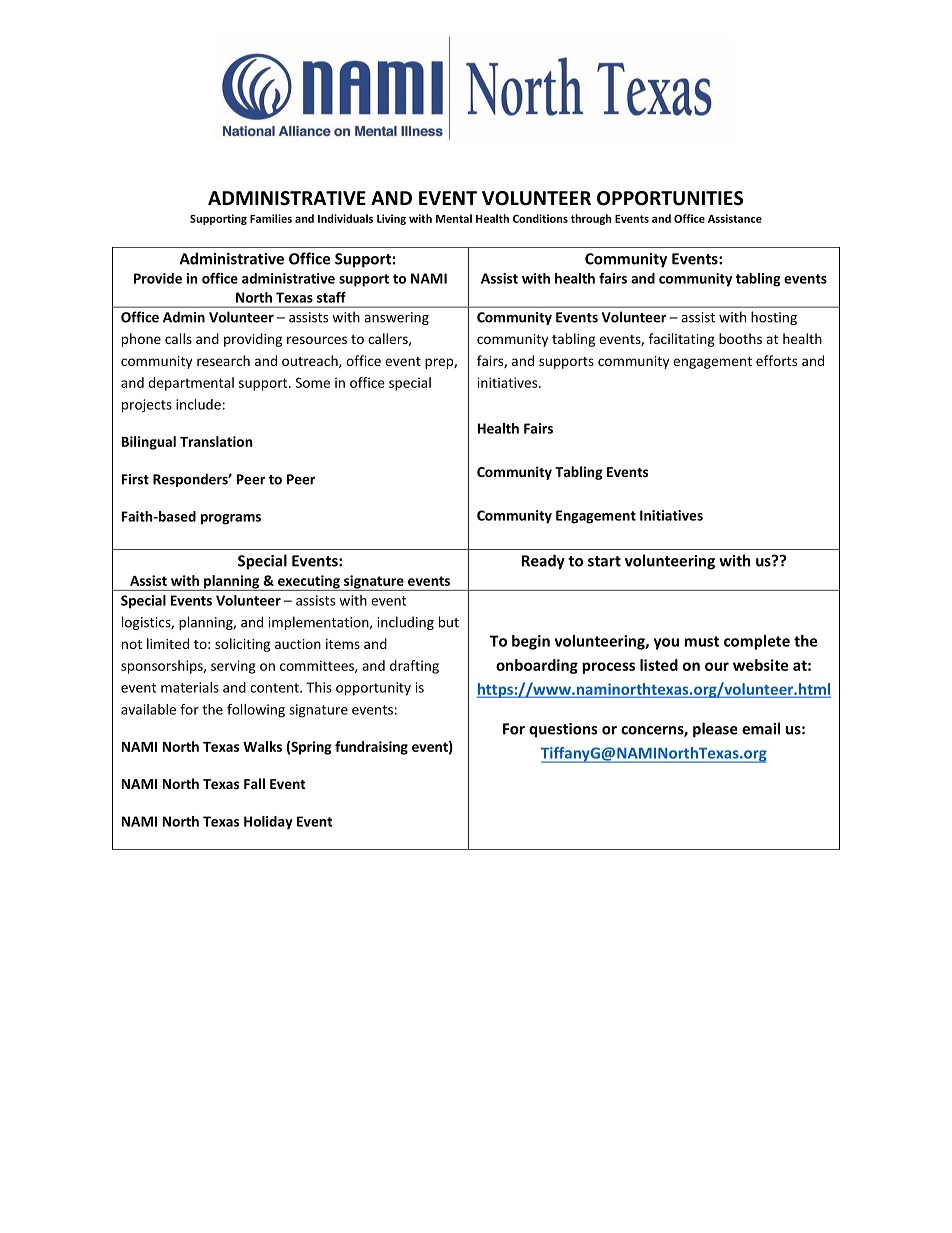  Describe the element at coordinates (543, 562) in the document. I see `Ready` at that location.
